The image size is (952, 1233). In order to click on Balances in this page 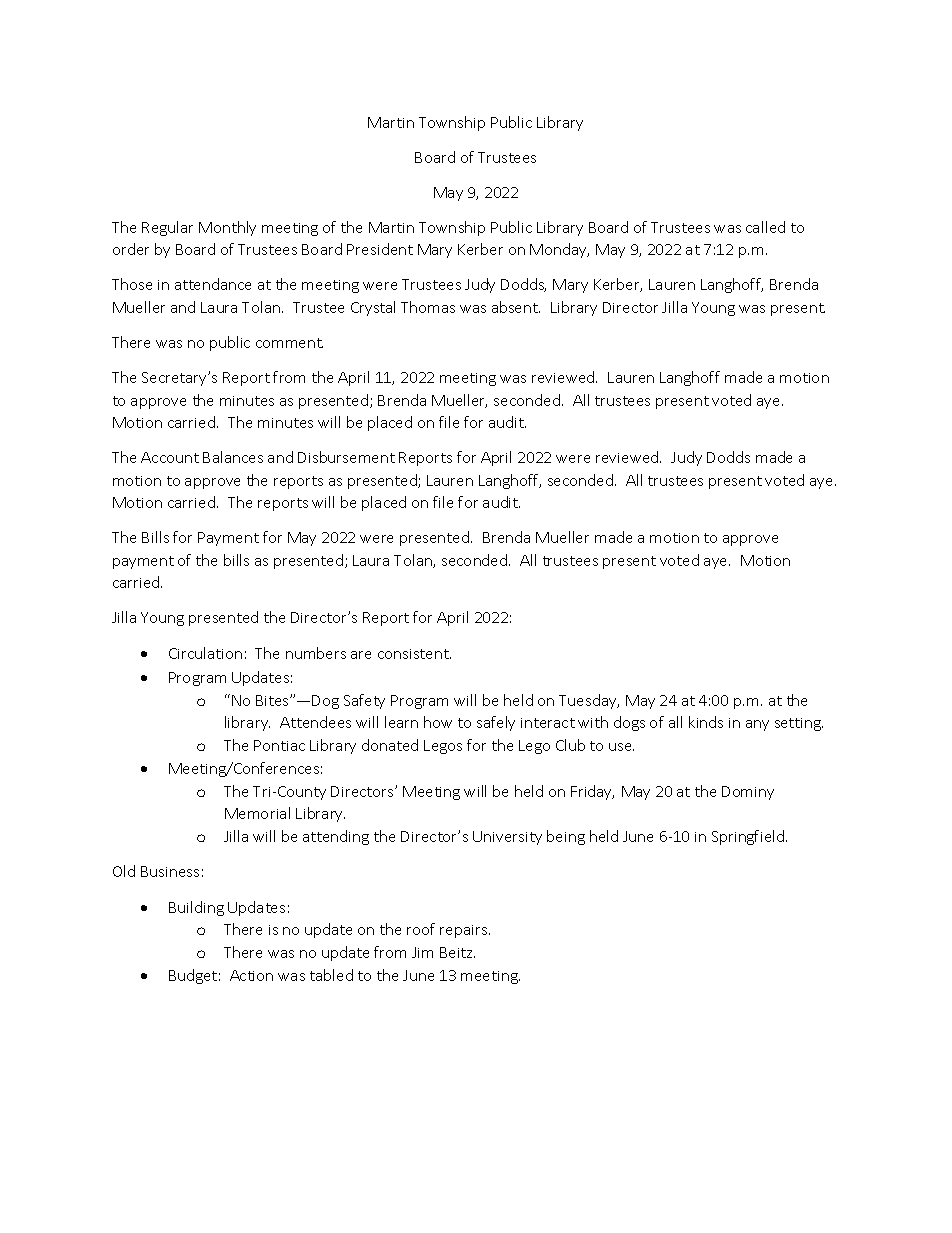, I will do `click(233, 457)`.
